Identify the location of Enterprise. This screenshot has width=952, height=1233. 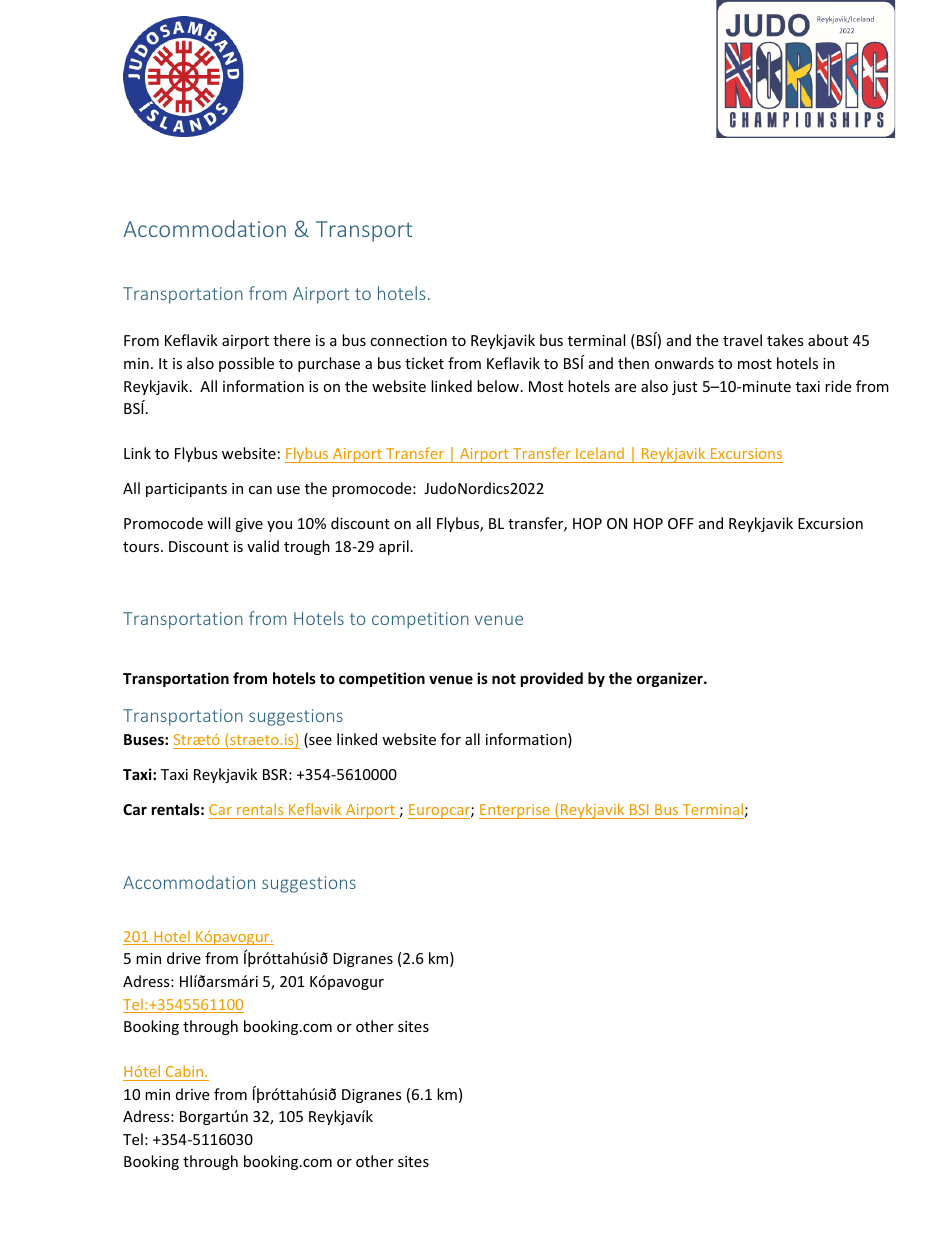
(515, 811).
